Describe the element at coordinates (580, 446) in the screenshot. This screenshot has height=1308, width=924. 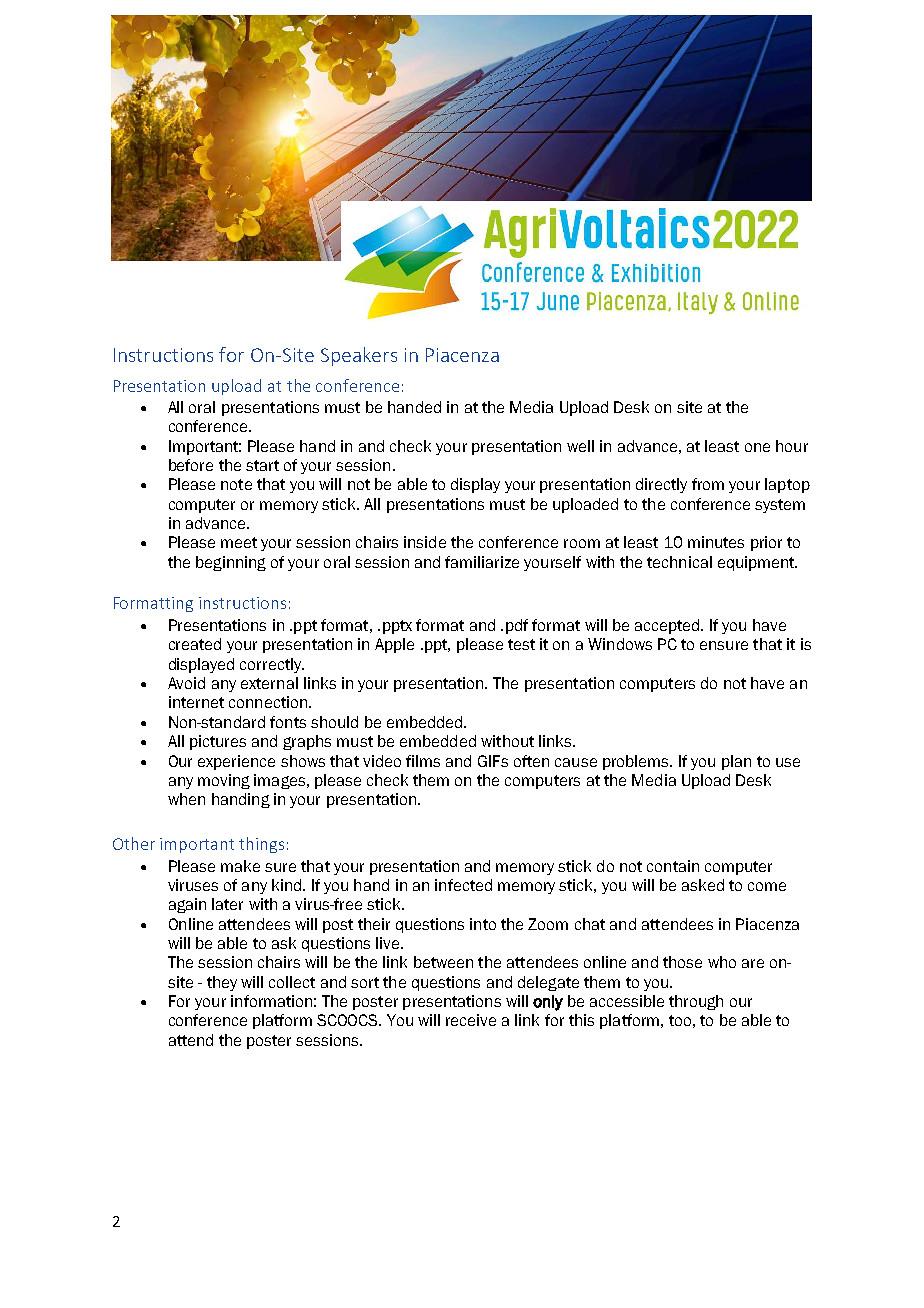
I see `well` at that location.
